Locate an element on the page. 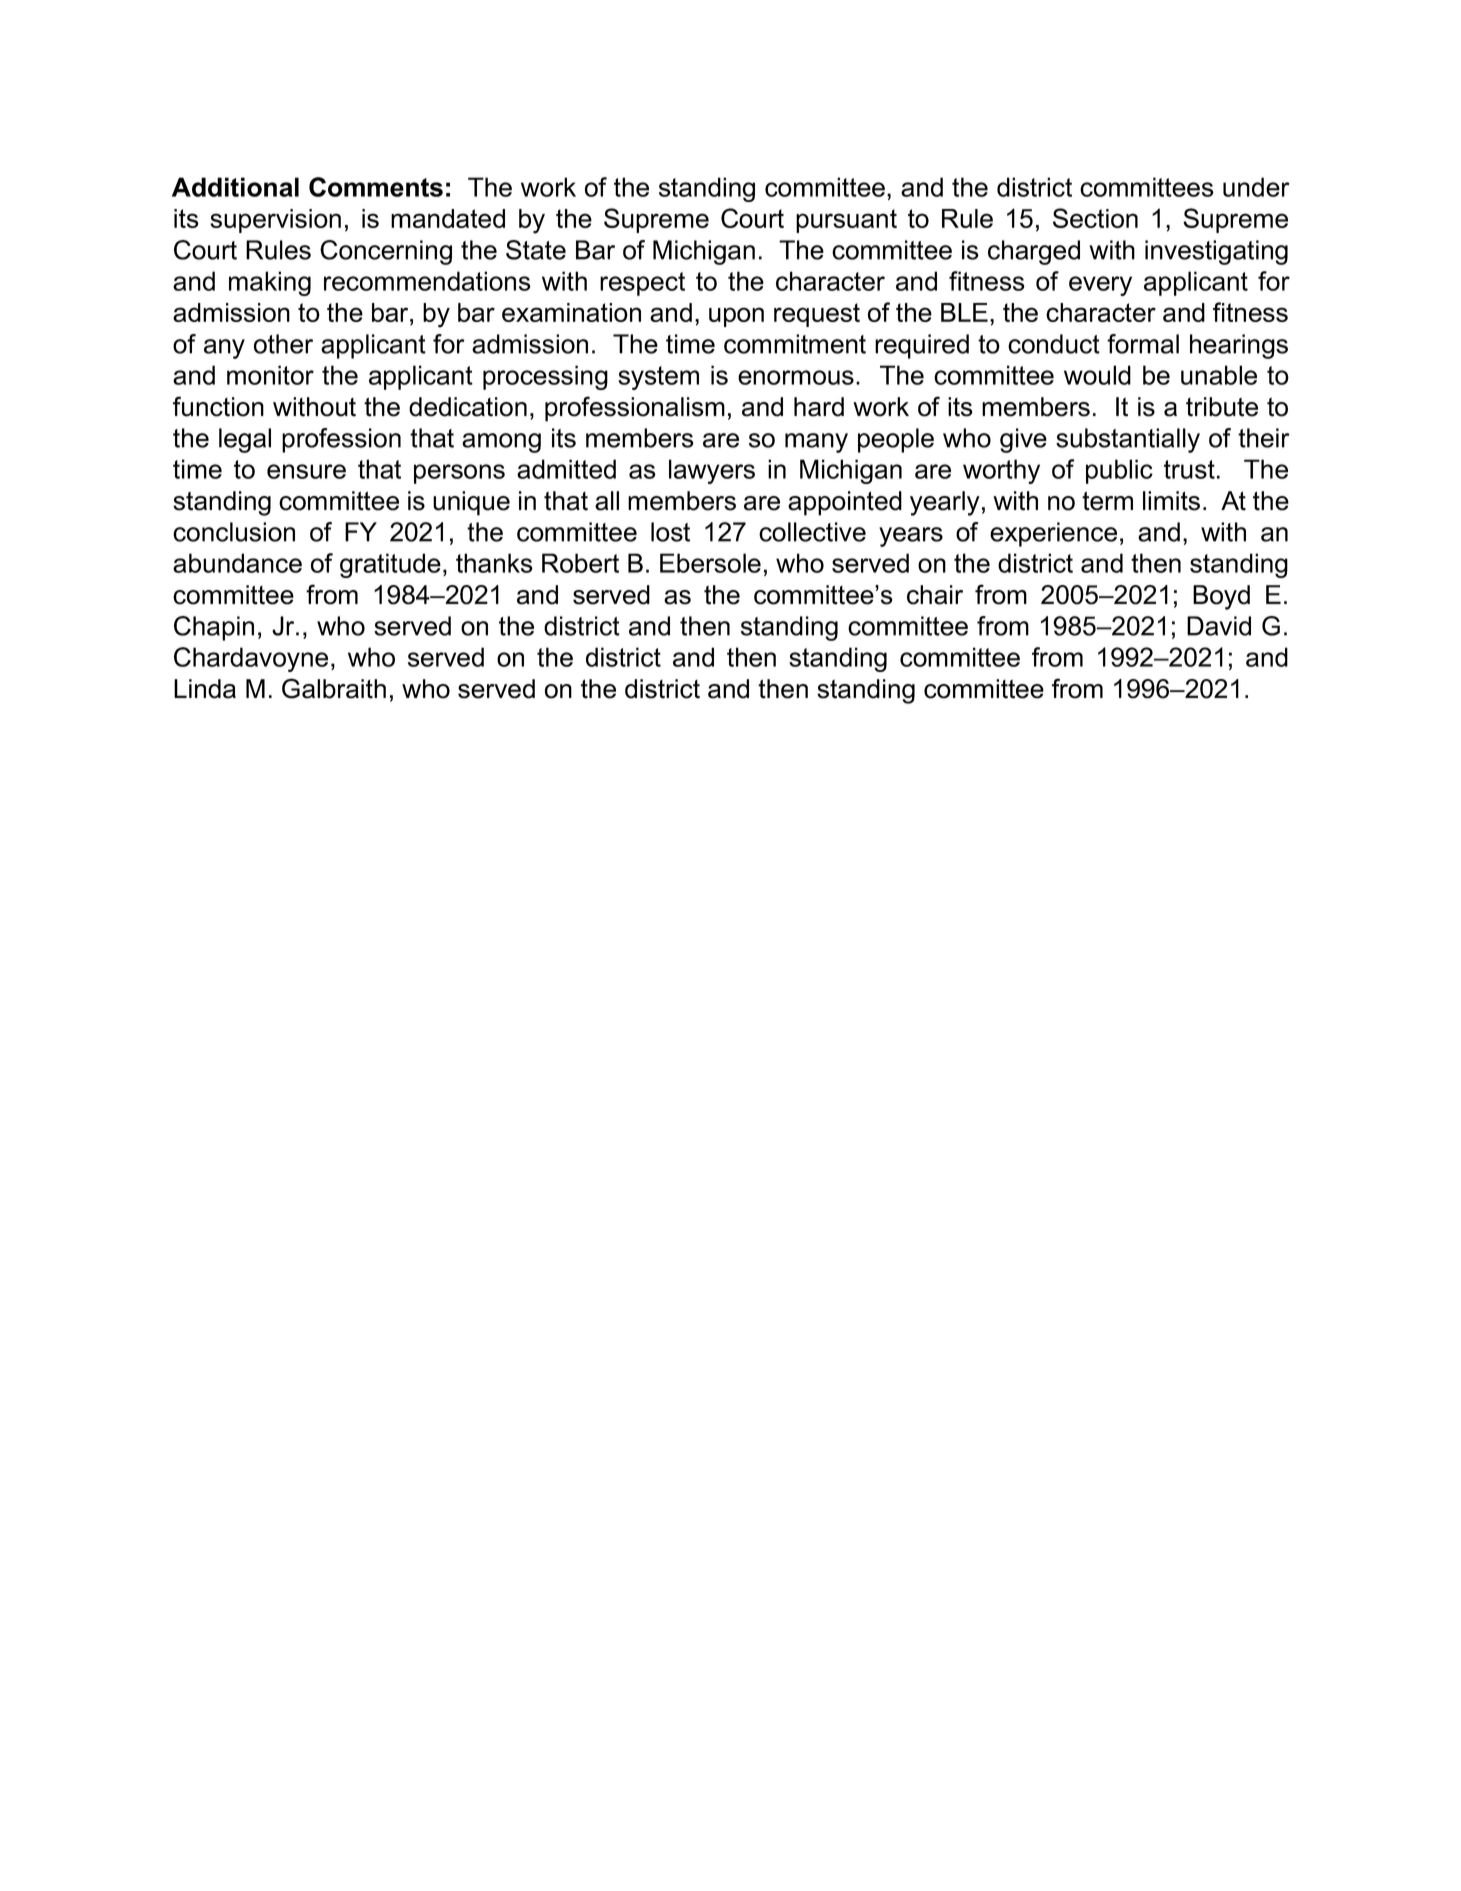  experience is located at coordinates (1053, 534).
